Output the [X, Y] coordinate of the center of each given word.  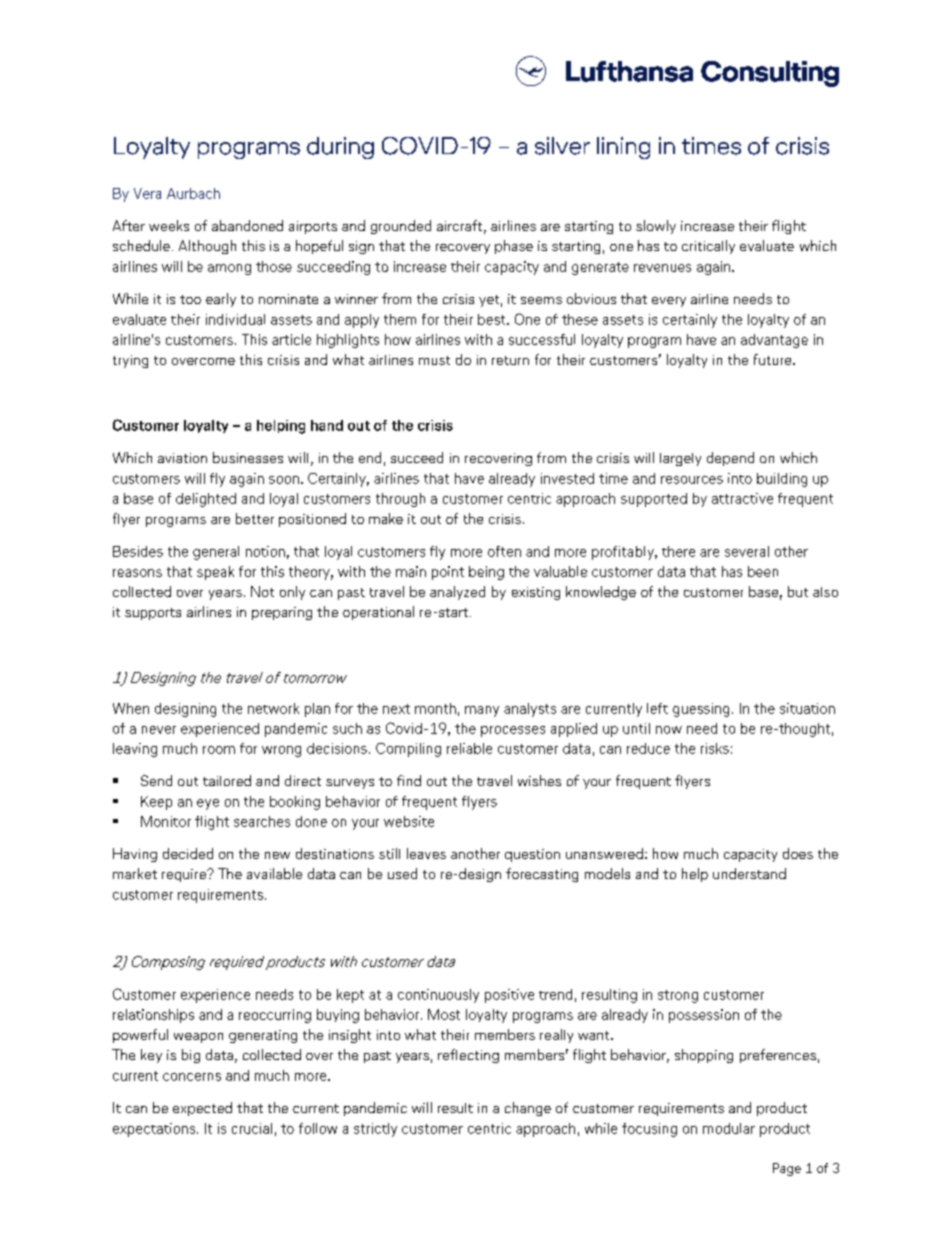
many [482, 711]
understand [749, 873]
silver [562, 146]
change [528, 1109]
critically [708, 247]
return [510, 360]
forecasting [542, 875]
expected [202, 1109]
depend [730, 459]
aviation [182, 458]
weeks [169, 225]
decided [188, 853]
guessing [701, 710]
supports [153, 614]
